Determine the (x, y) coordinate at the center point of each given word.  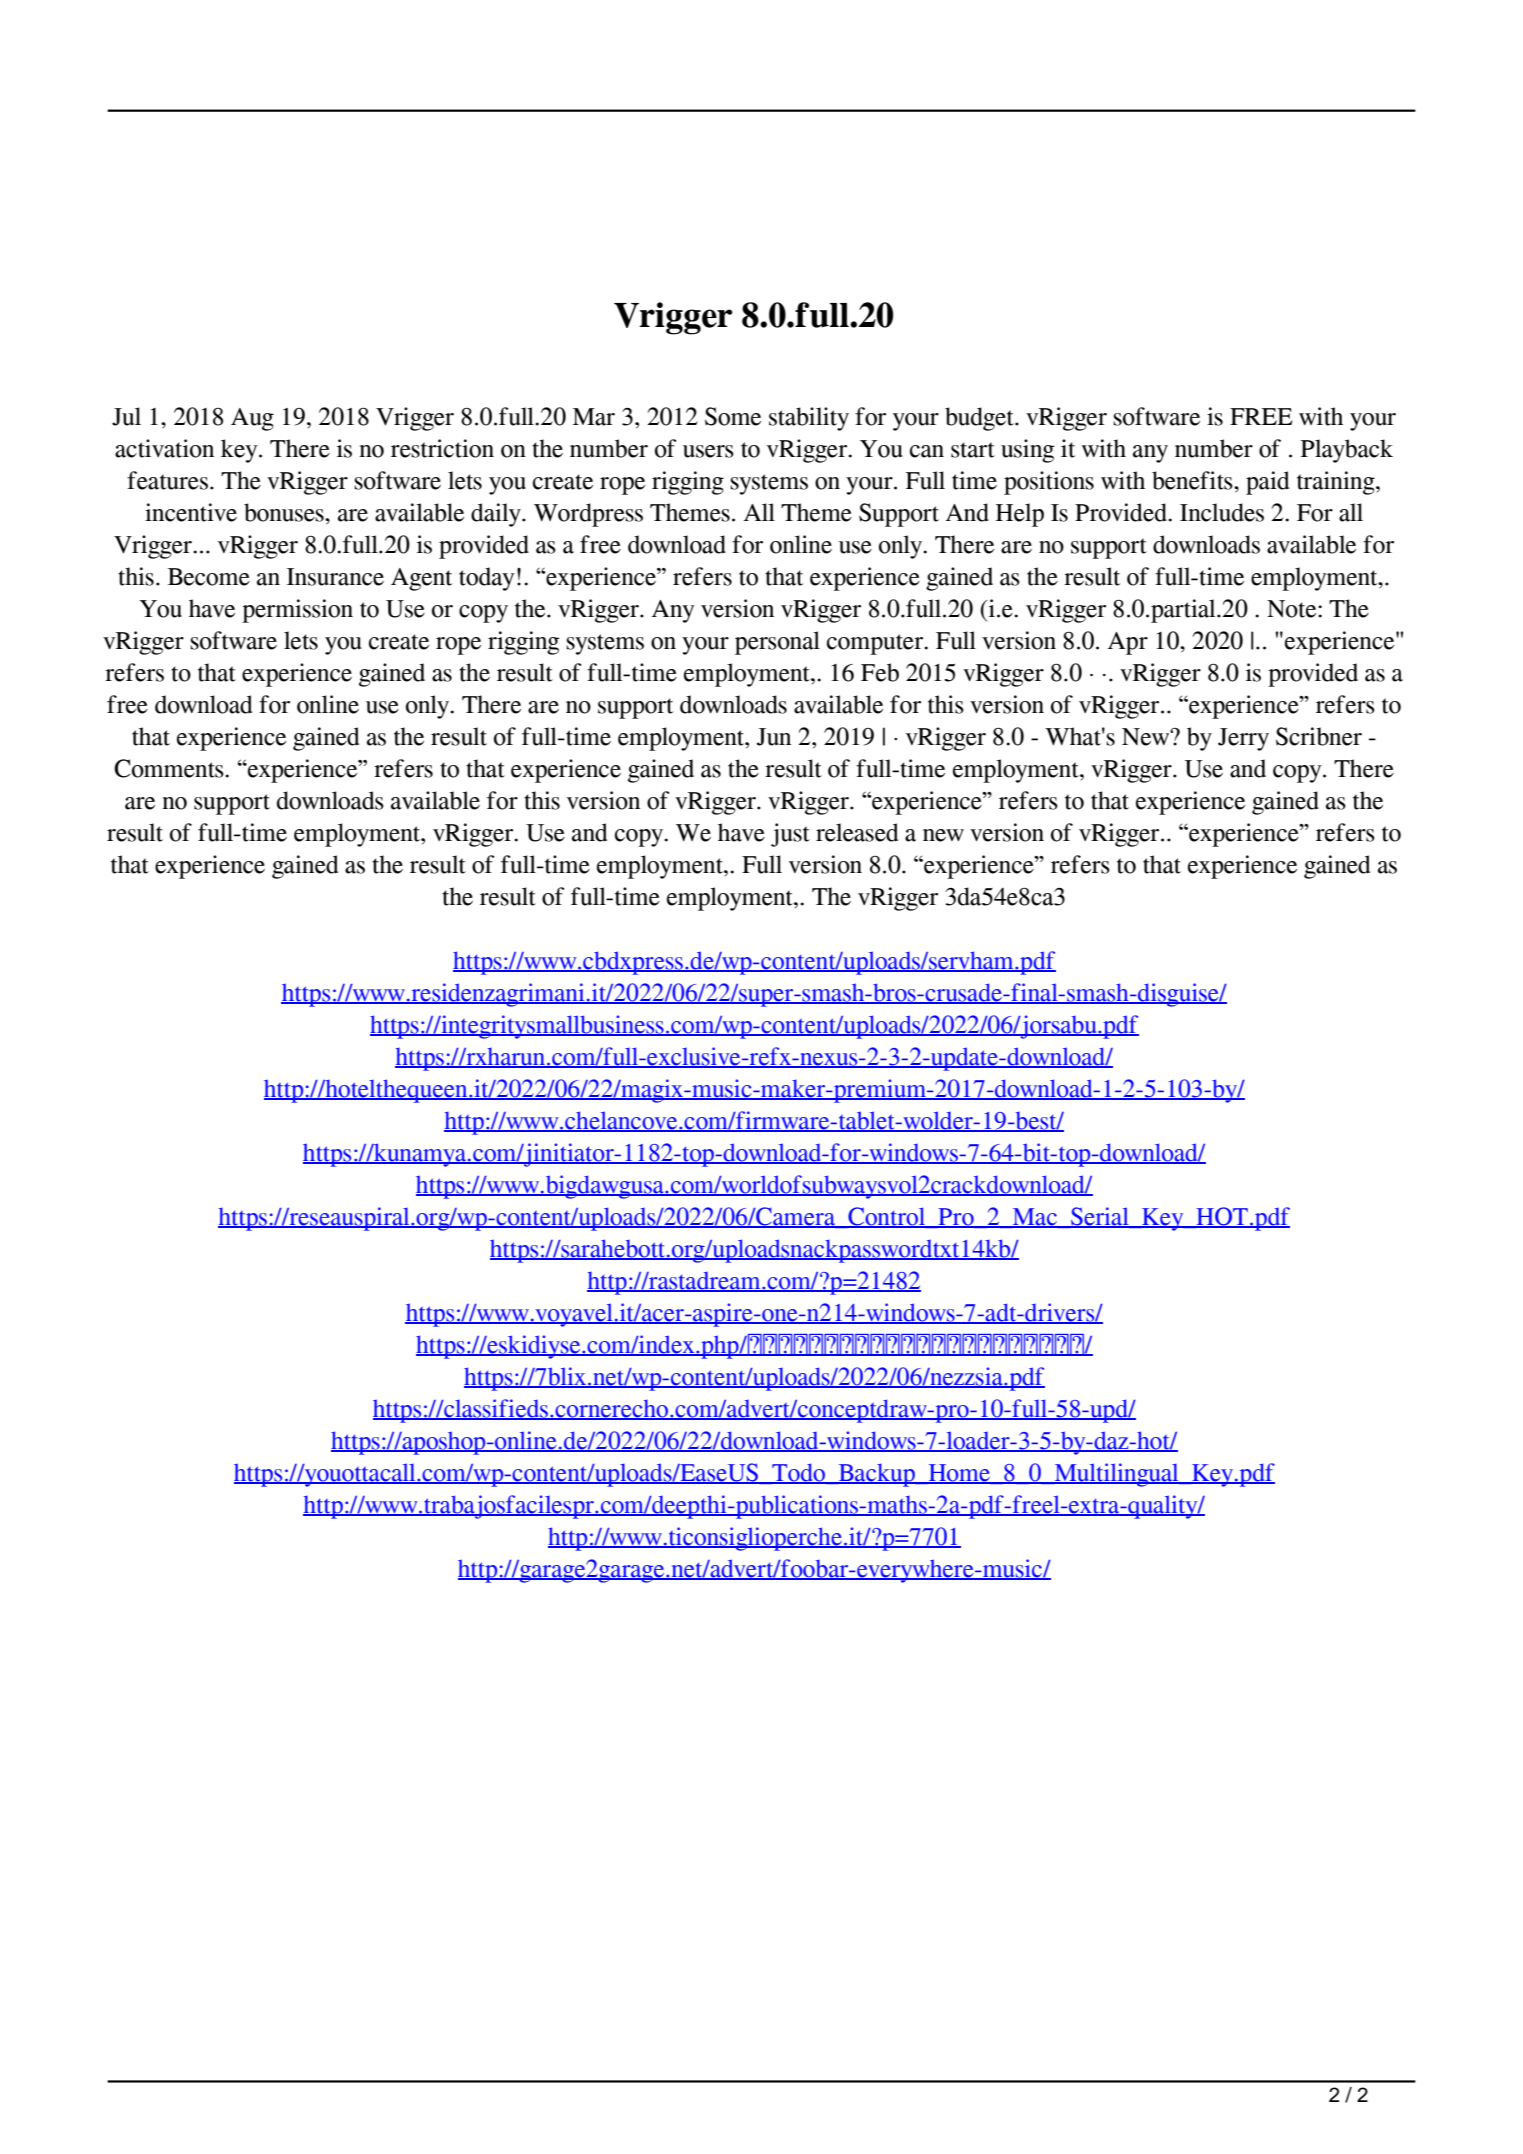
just (790, 835)
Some (733, 416)
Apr (1128, 643)
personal (777, 643)
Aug (252, 419)
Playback (1347, 451)
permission (297, 611)
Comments (170, 768)
